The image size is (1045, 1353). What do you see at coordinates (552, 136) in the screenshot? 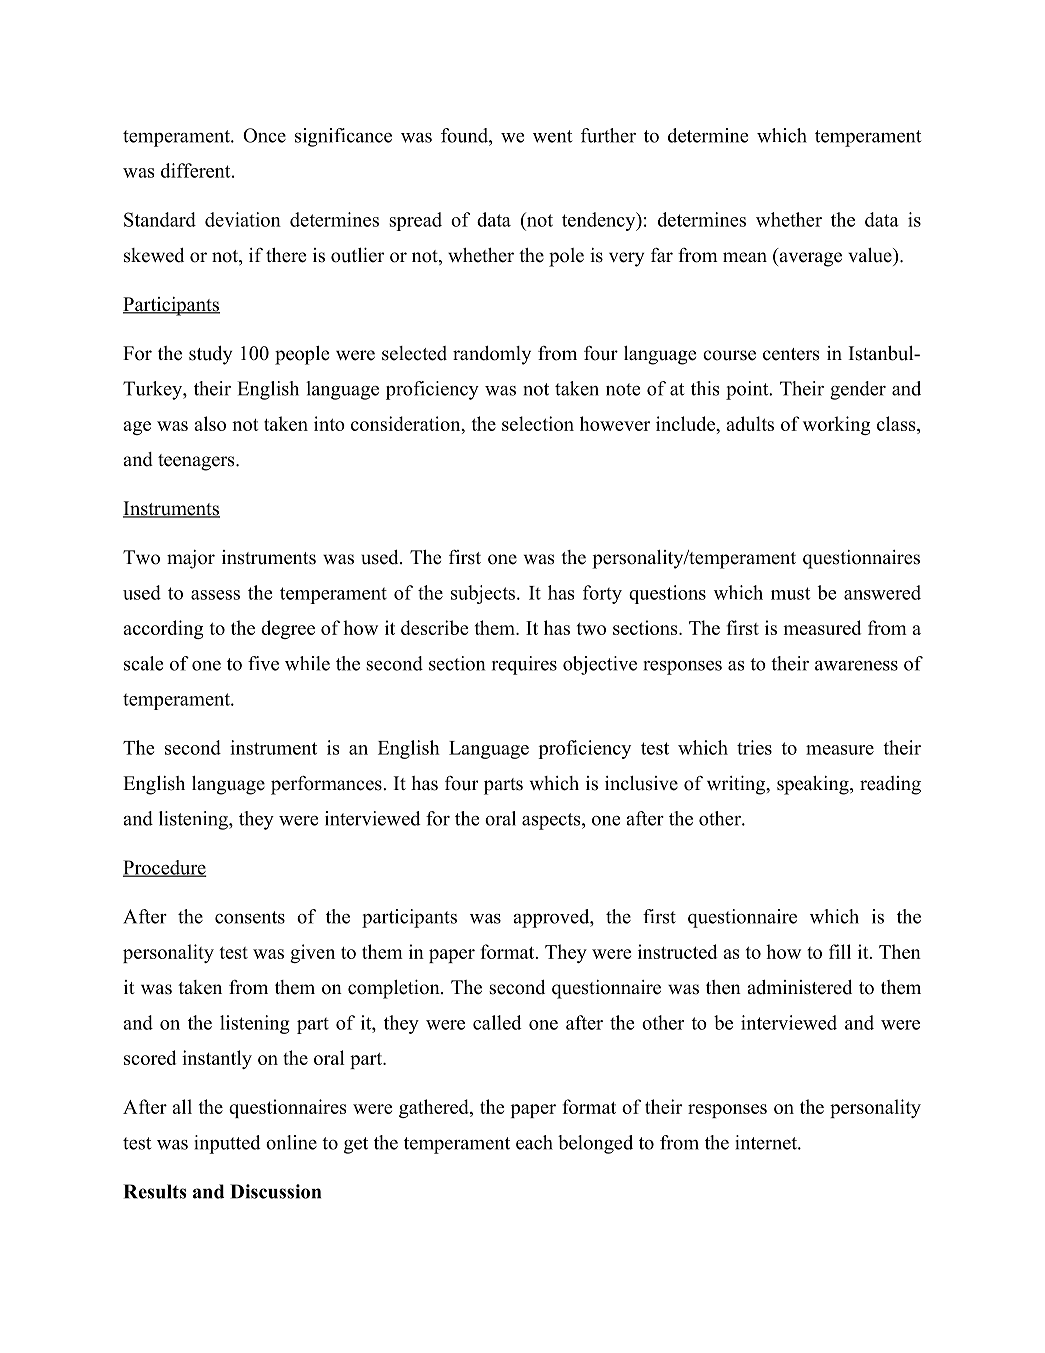
I see `went` at bounding box center [552, 136].
